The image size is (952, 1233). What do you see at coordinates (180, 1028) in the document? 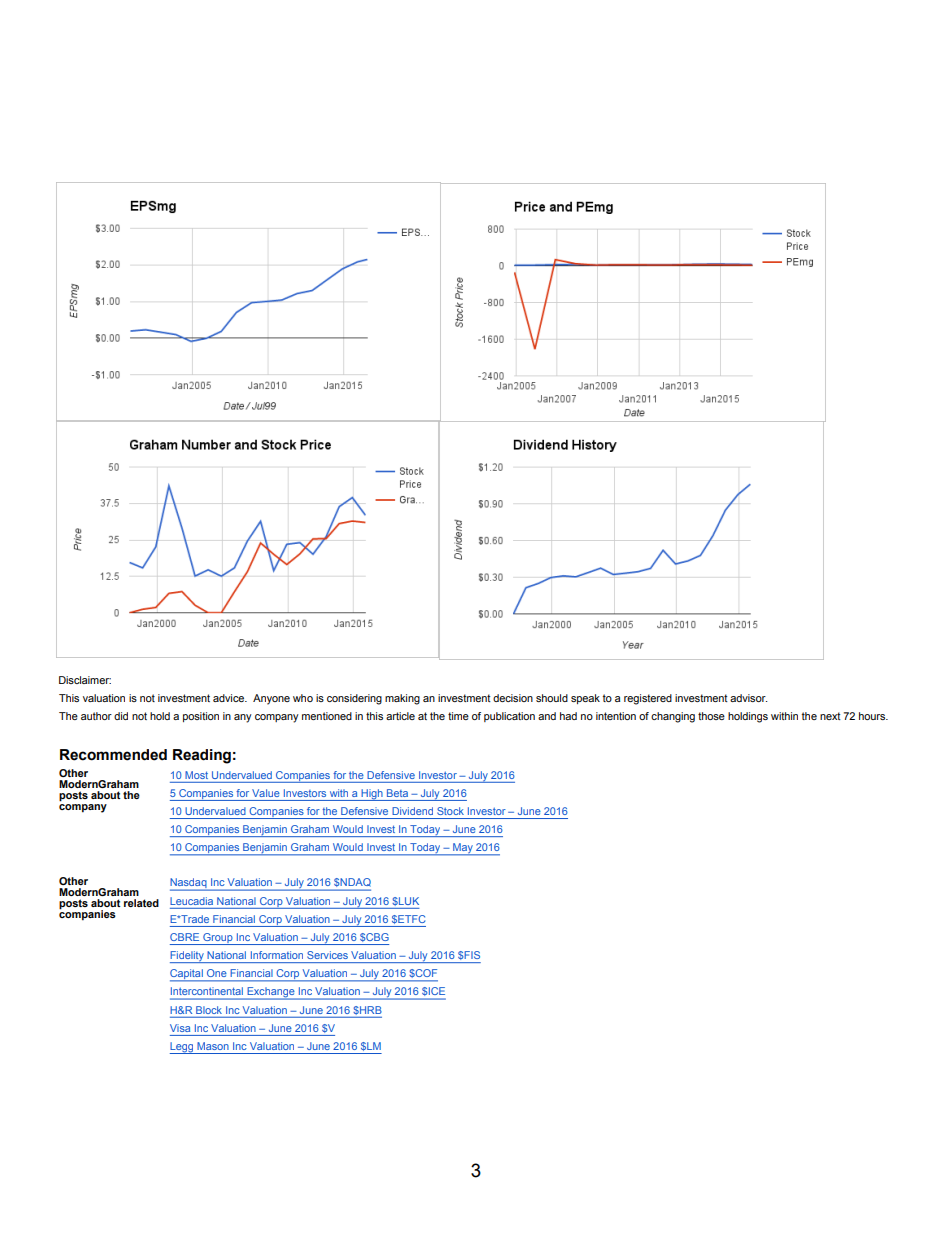
I see `Visa` at bounding box center [180, 1028].
